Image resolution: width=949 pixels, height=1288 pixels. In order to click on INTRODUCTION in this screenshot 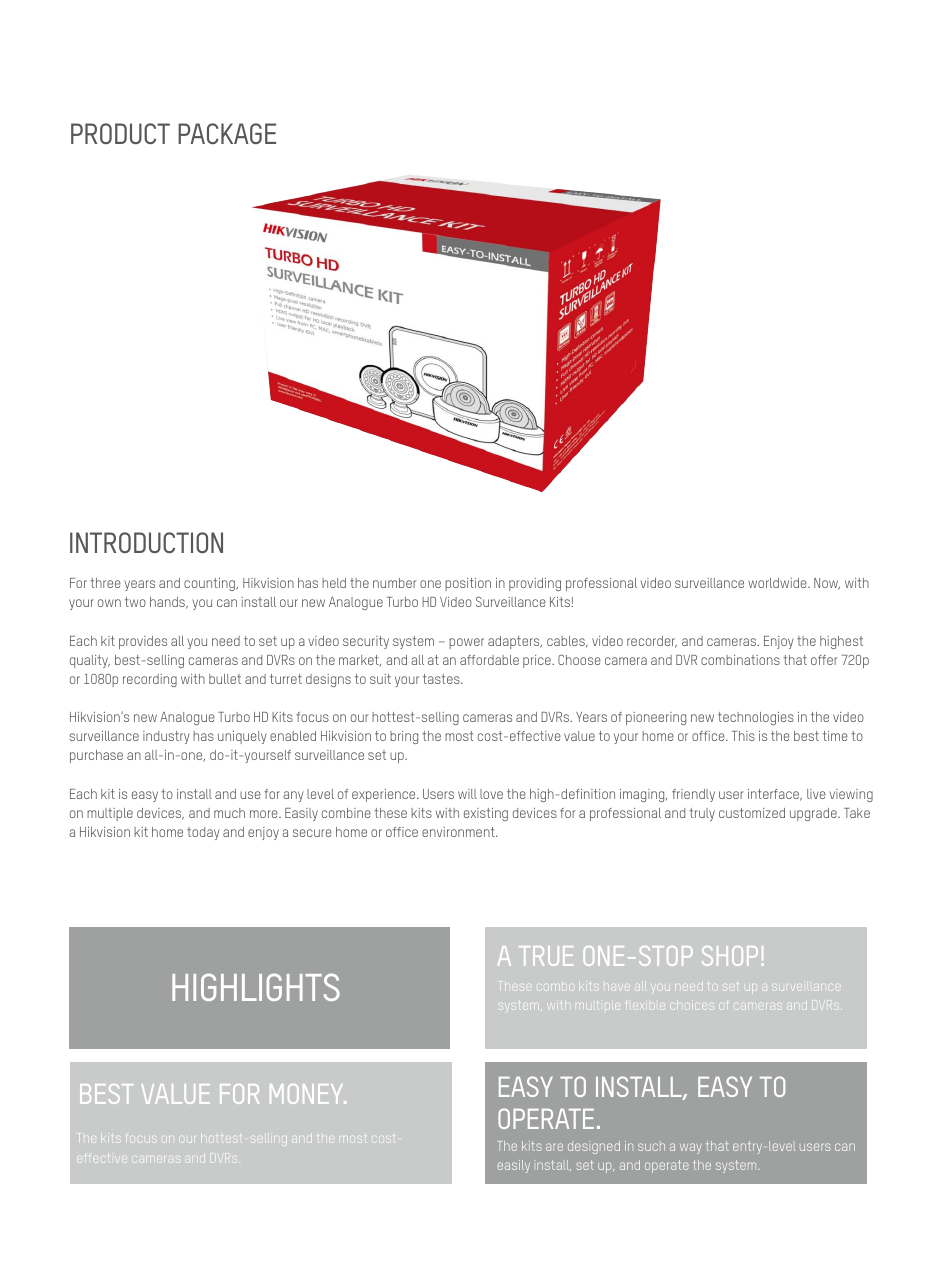, I will do `click(146, 542)`.
